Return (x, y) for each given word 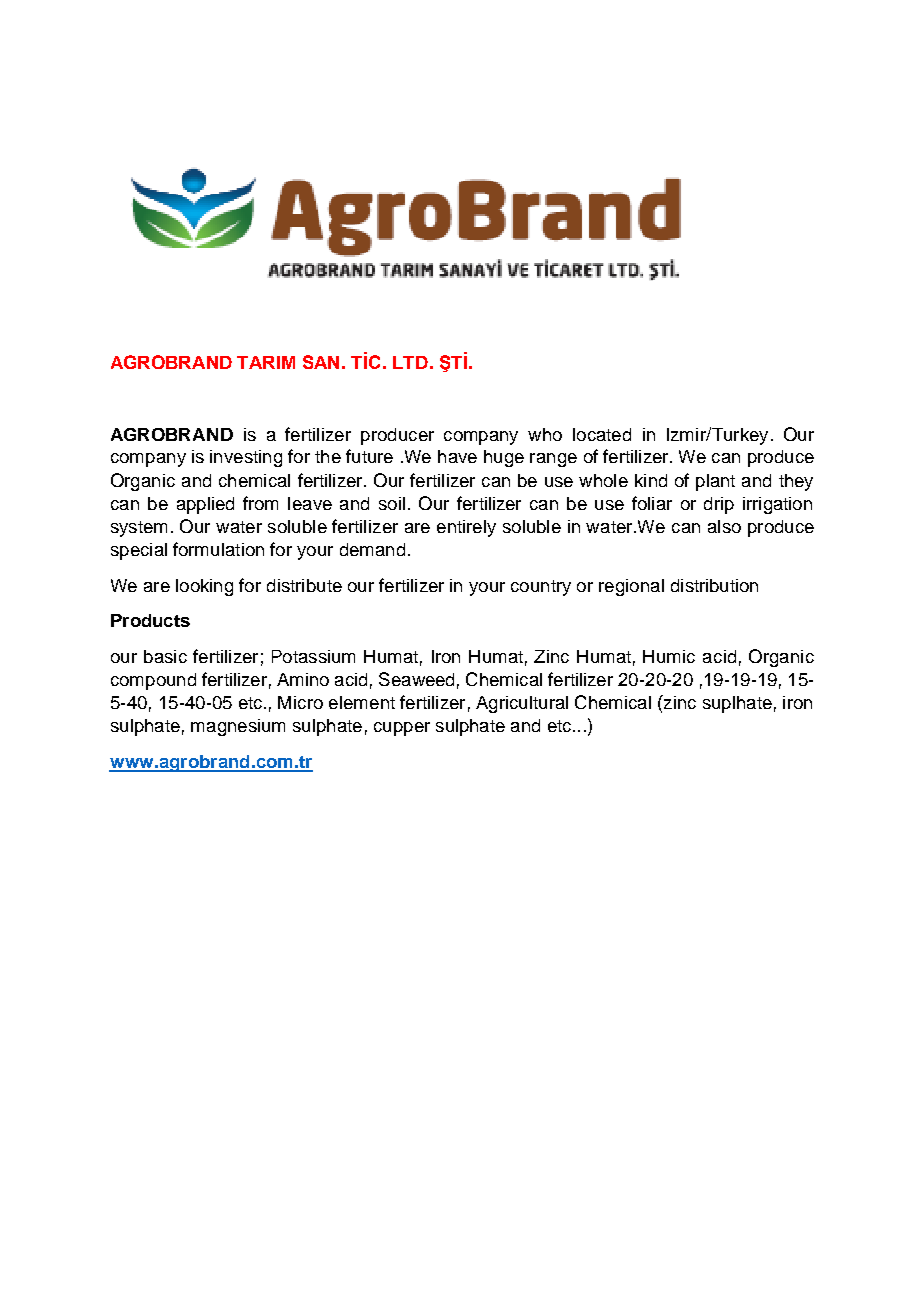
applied (205, 505)
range (553, 460)
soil (392, 503)
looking (204, 587)
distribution (714, 585)
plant (715, 482)
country (541, 588)
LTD (410, 362)
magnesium (238, 727)
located (602, 434)
